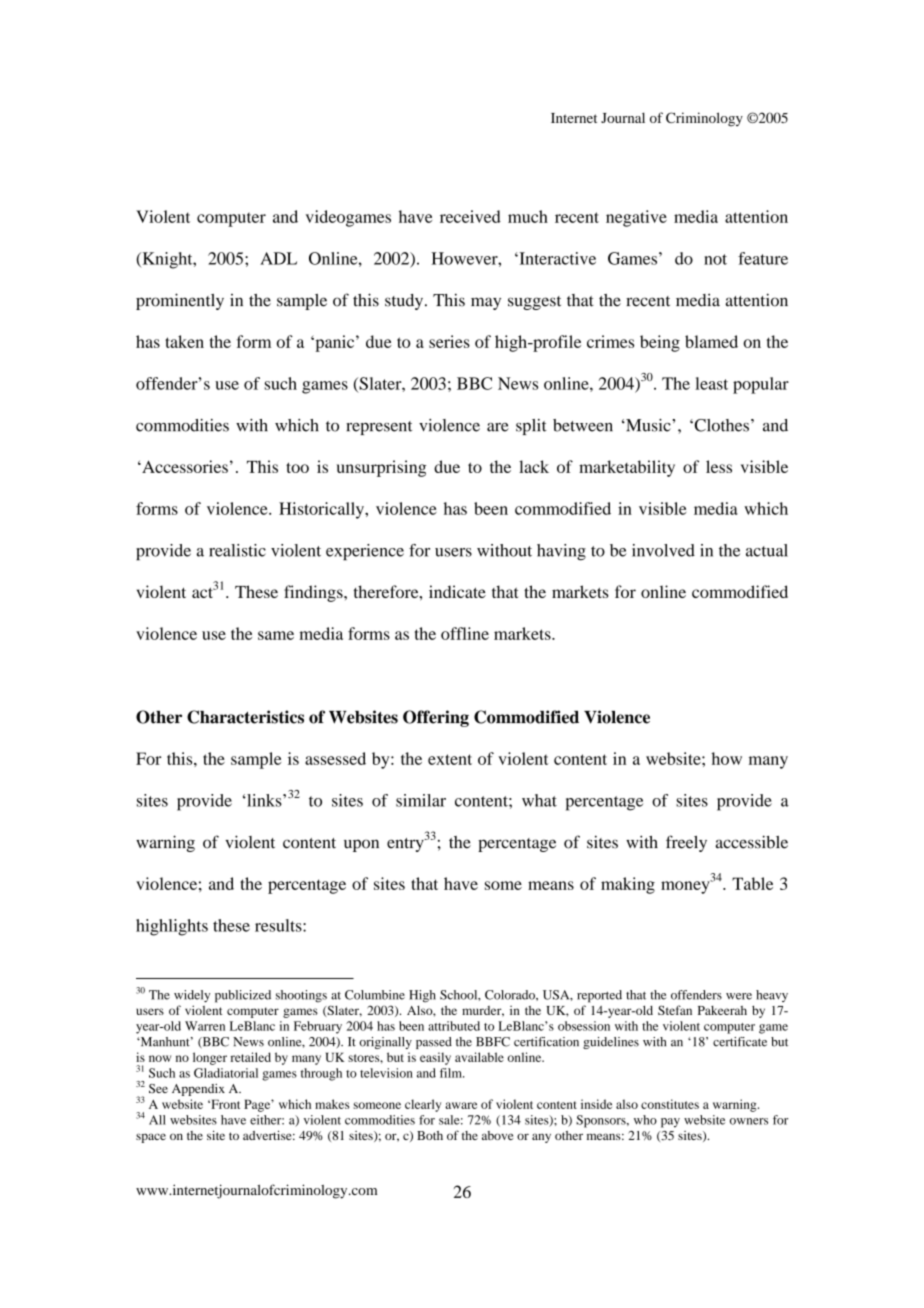 This image has height=1308, width=924. I want to click on Characteristics, so click(245, 717).
